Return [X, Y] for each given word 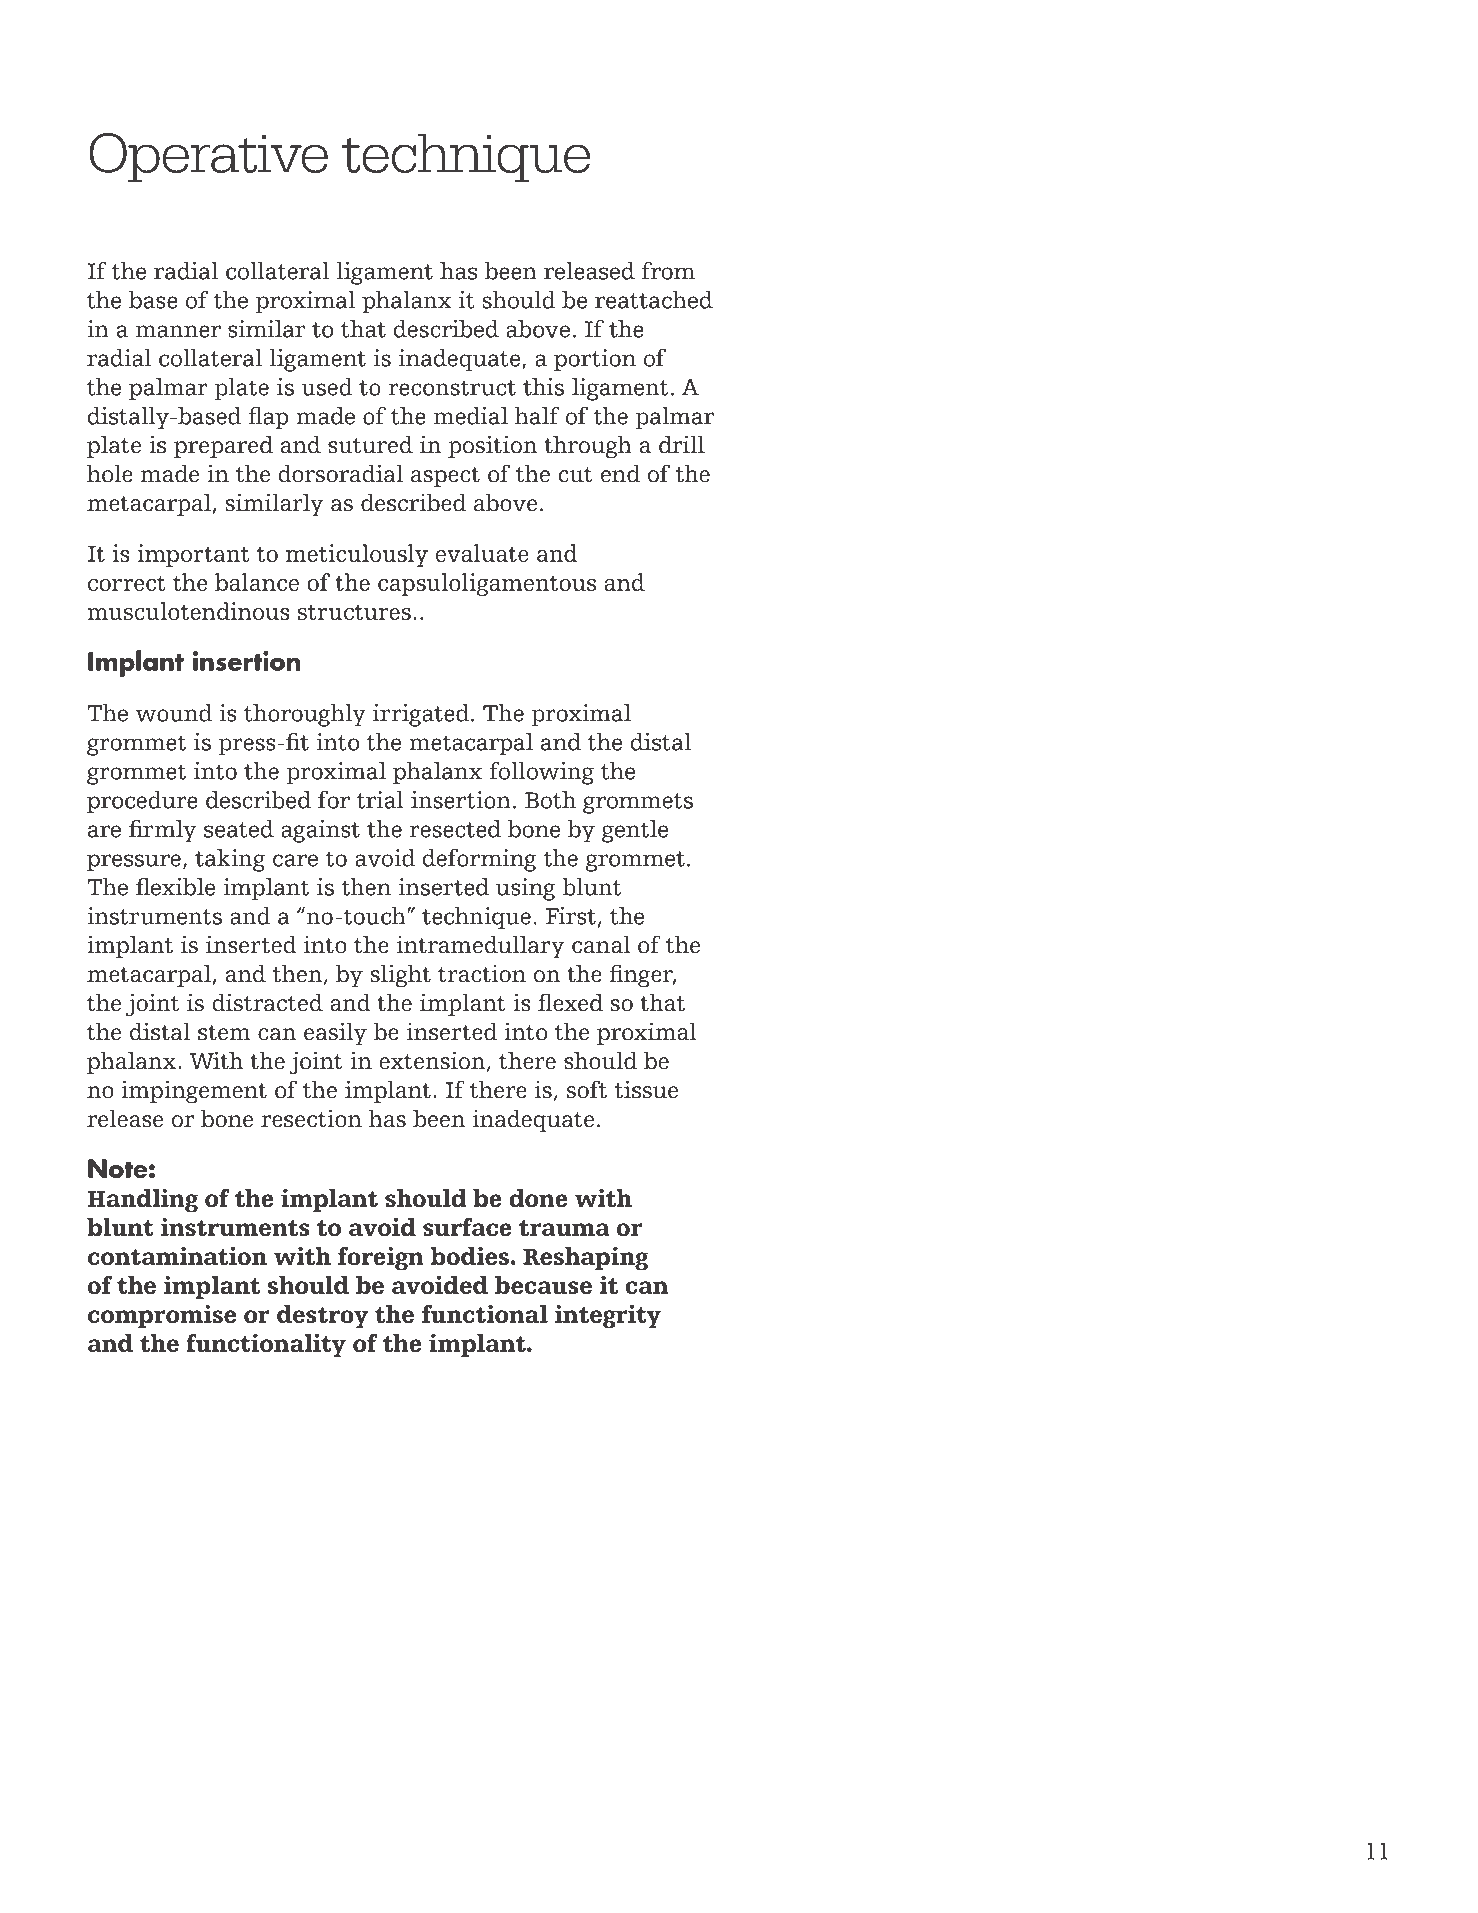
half [537, 416]
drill [682, 444]
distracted [268, 1002]
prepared [223, 446]
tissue [646, 1089]
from [668, 271]
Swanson [983, 97]
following [541, 773]
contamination [177, 1256]
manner [178, 331]
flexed [570, 1002]
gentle [635, 831]
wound [174, 713]
